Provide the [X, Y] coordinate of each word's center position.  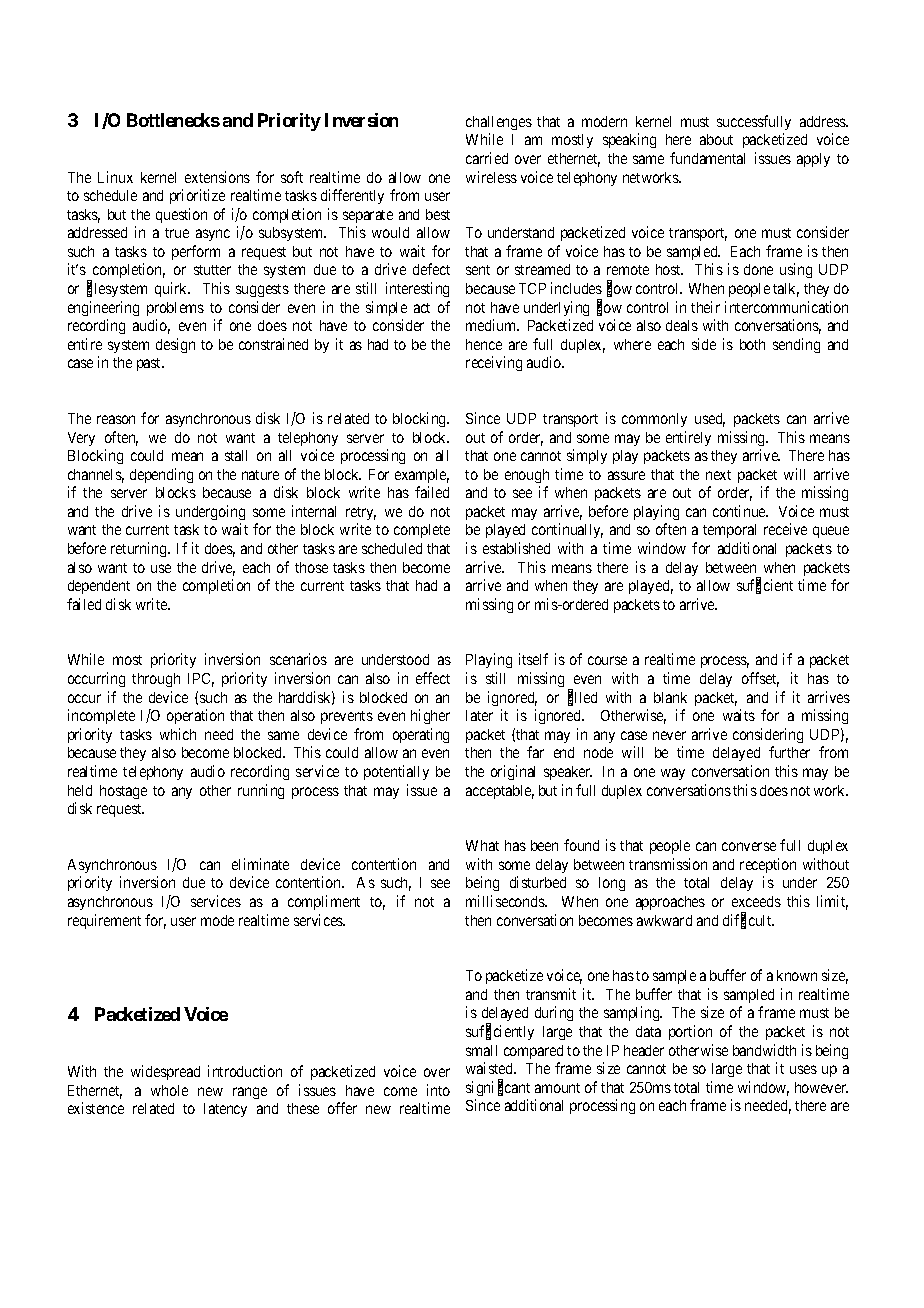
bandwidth [764, 1050]
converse [749, 846]
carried [487, 158]
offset [760, 679]
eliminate [260, 864]
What [482, 845]
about [716, 139]
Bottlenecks [173, 120]
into [438, 1090]
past [150, 364]
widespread [165, 1072]
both [752, 344]
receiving [494, 363]
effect [433, 678]
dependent [99, 587]
